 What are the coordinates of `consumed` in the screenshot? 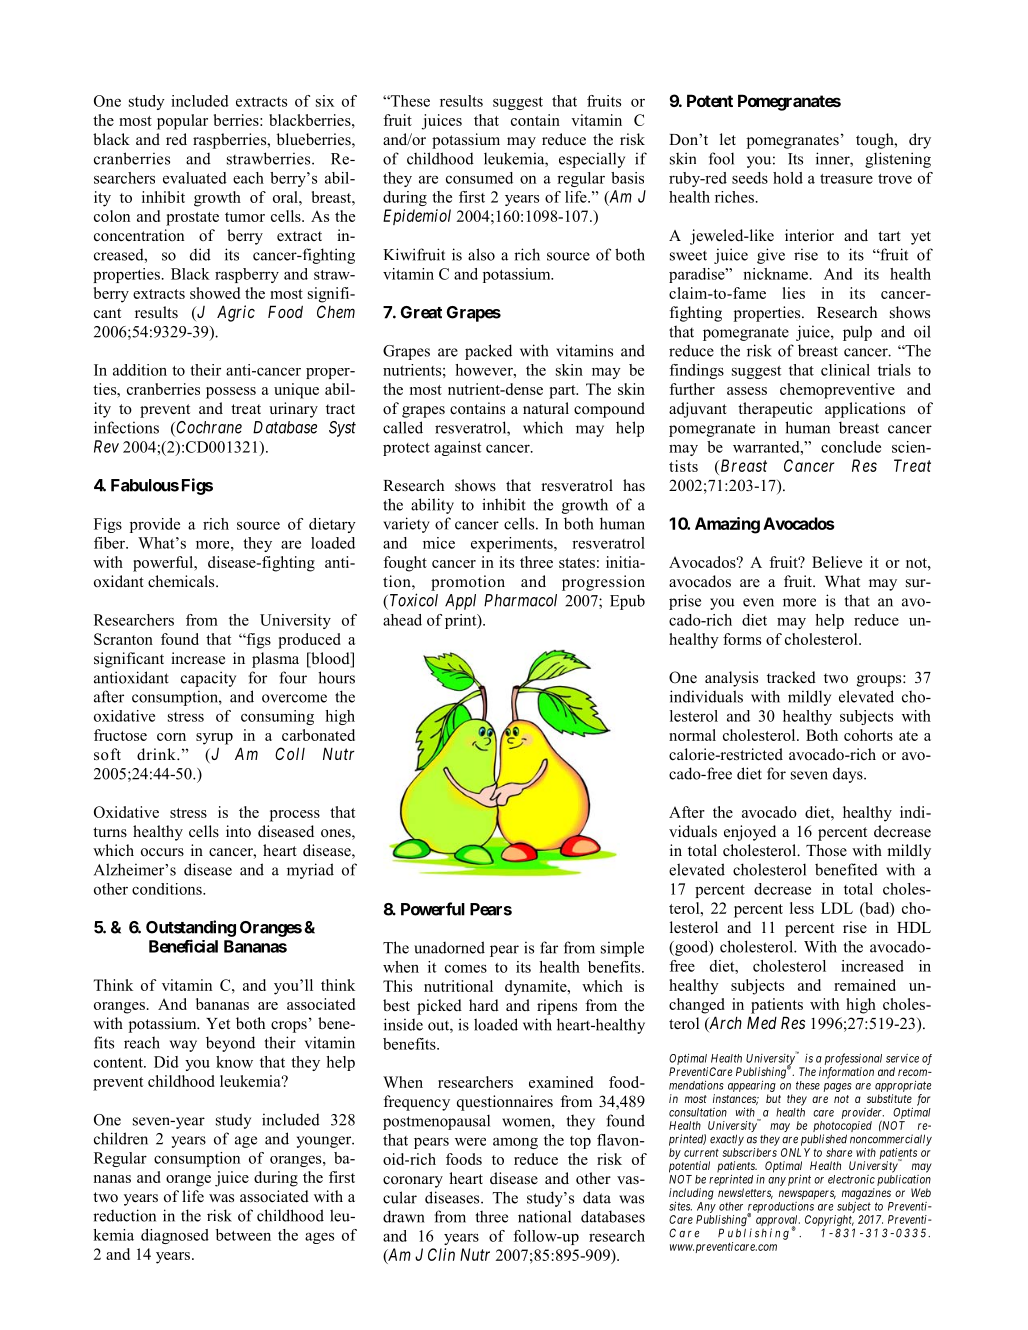 It's located at (479, 178).
